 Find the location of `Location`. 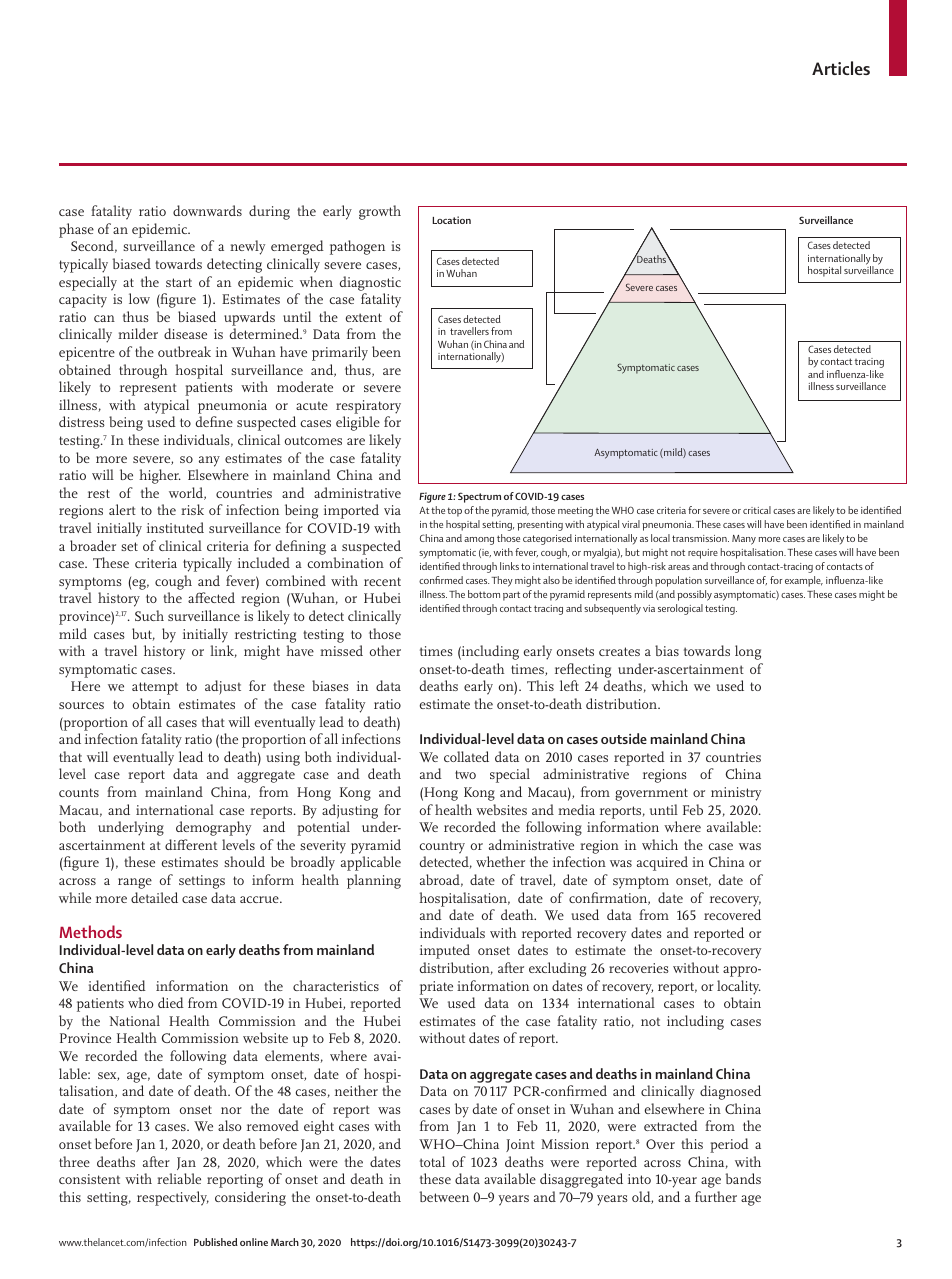

Location is located at coordinates (451, 220).
